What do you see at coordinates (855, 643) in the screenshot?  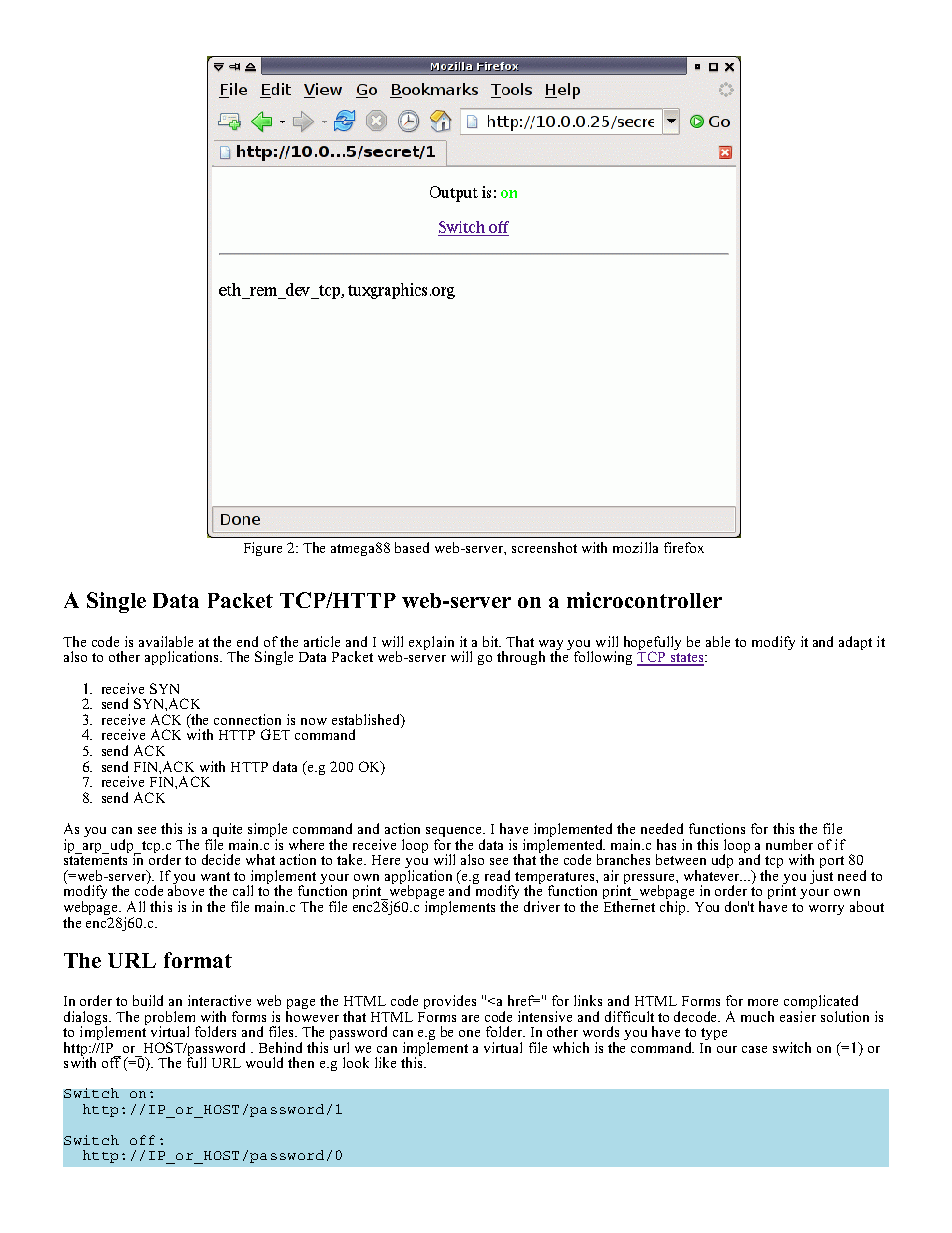 I see `adapt` at bounding box center [855, 643].
